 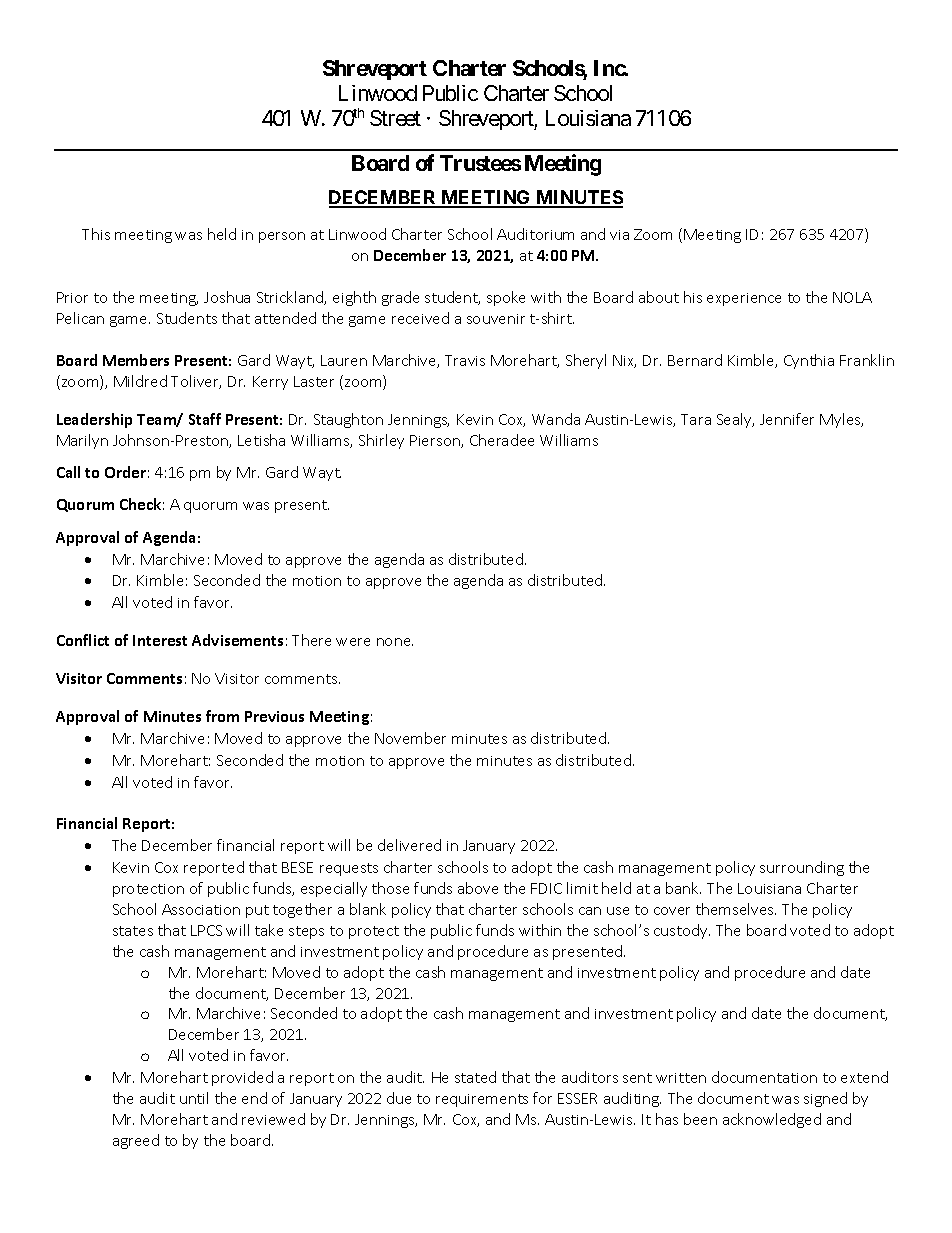 I want to click on Myles, so click(x=841, y=420).
